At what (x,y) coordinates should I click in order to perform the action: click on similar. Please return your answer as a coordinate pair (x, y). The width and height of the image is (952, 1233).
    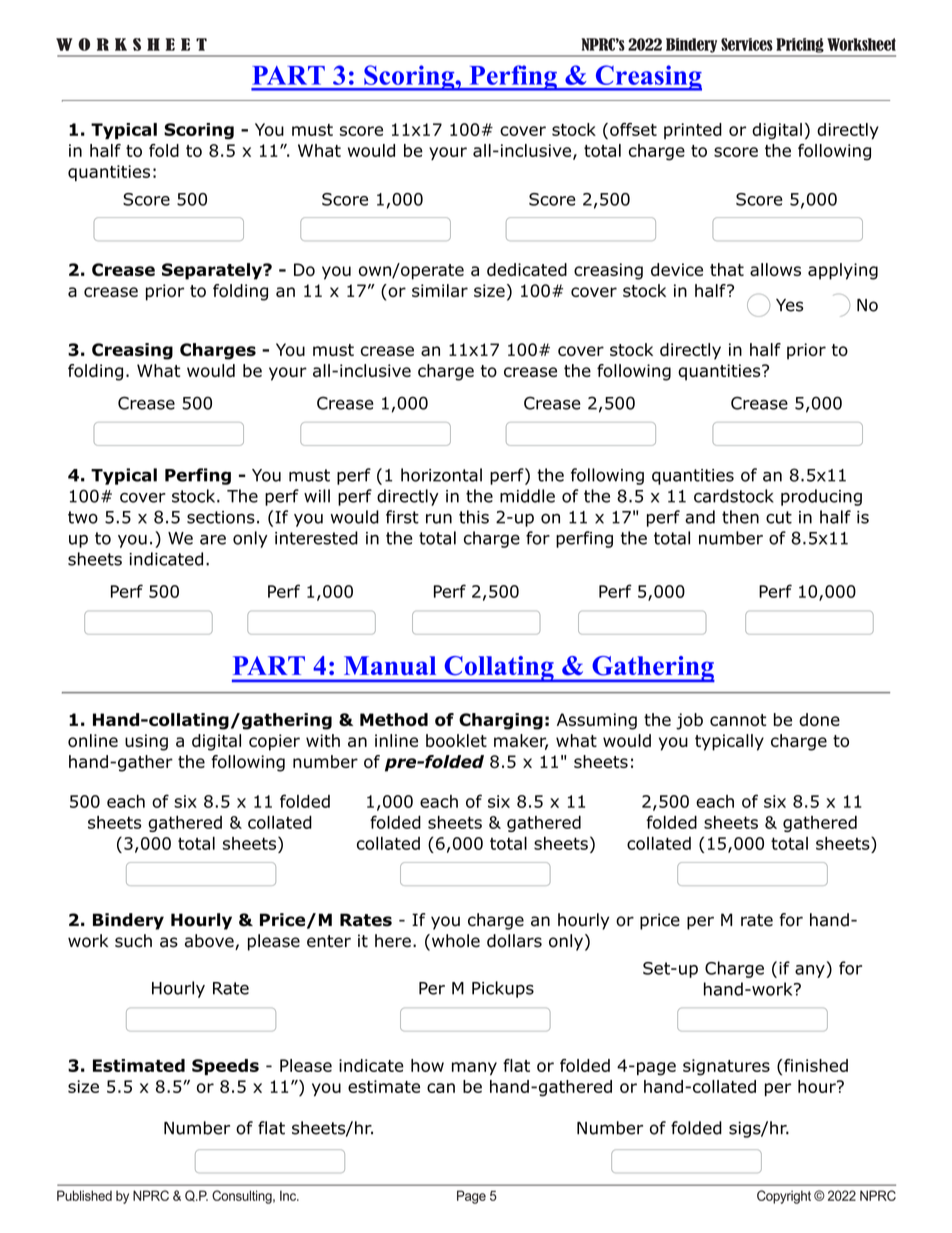
    Looking at the image, I should click on (440, 290).
